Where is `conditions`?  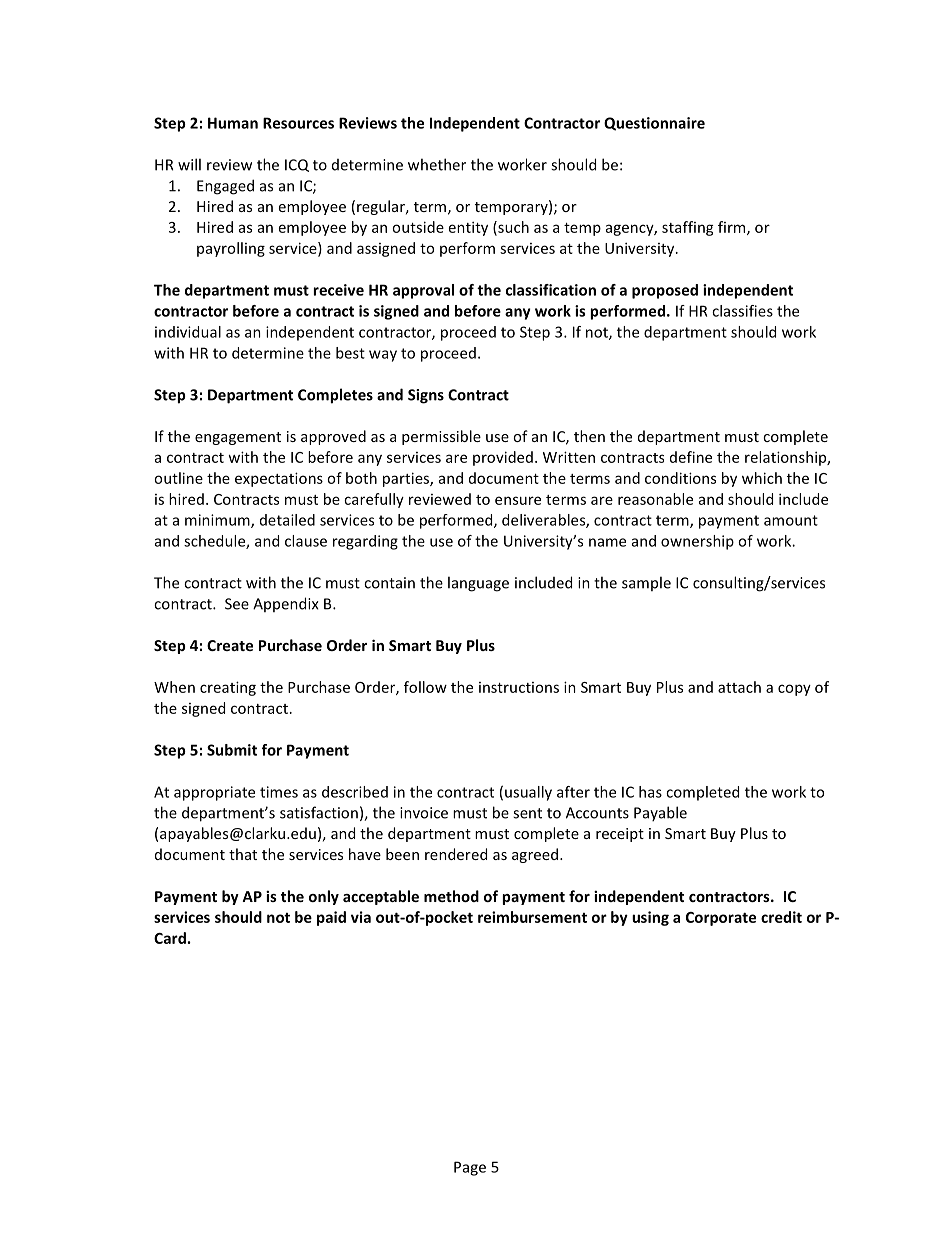
conditions is located at coordinates (680, 478).
